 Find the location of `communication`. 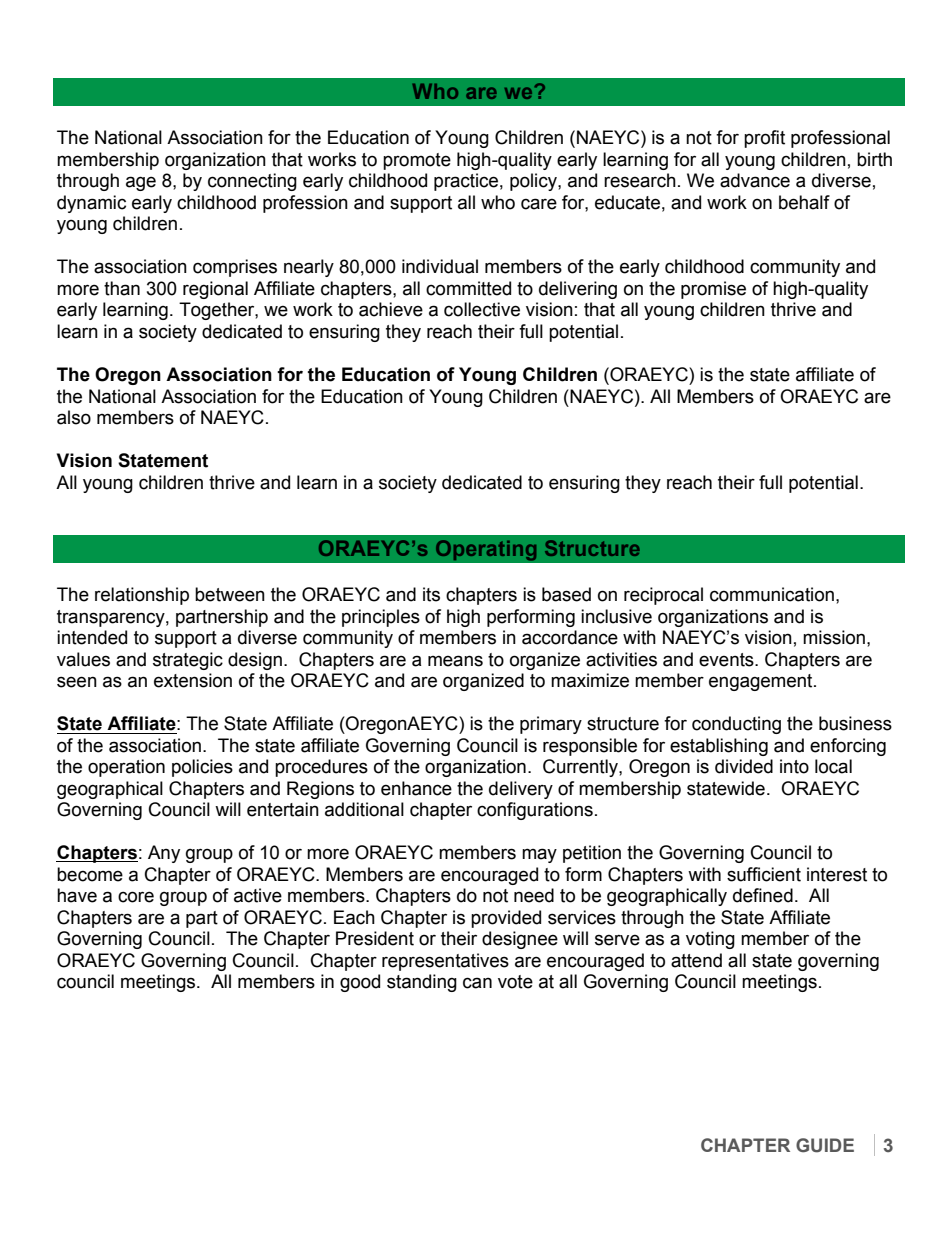

communication is located at coordinates (772, 594).
